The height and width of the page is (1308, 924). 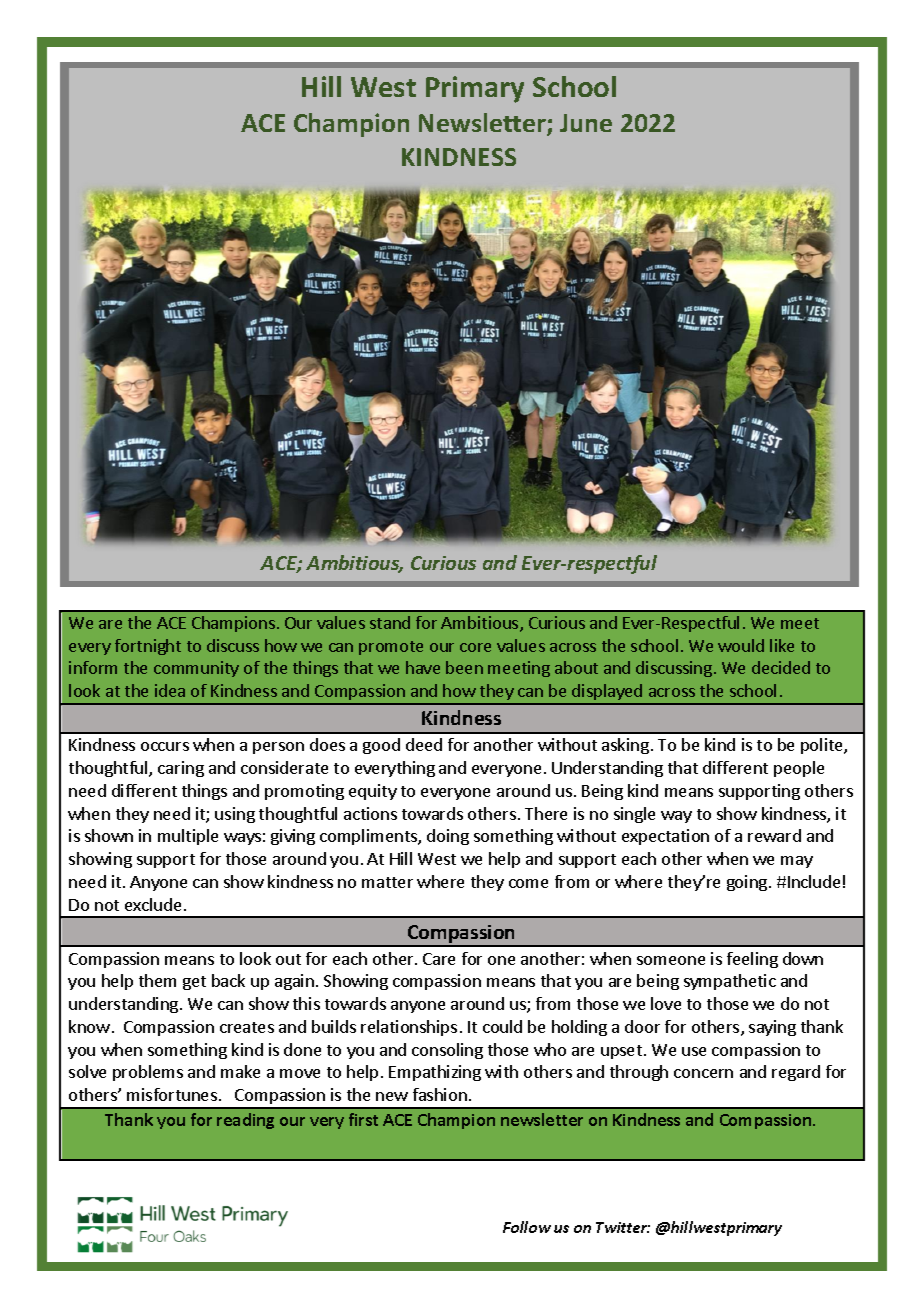 I want to click on reading, so click(x=245, y=1121).
